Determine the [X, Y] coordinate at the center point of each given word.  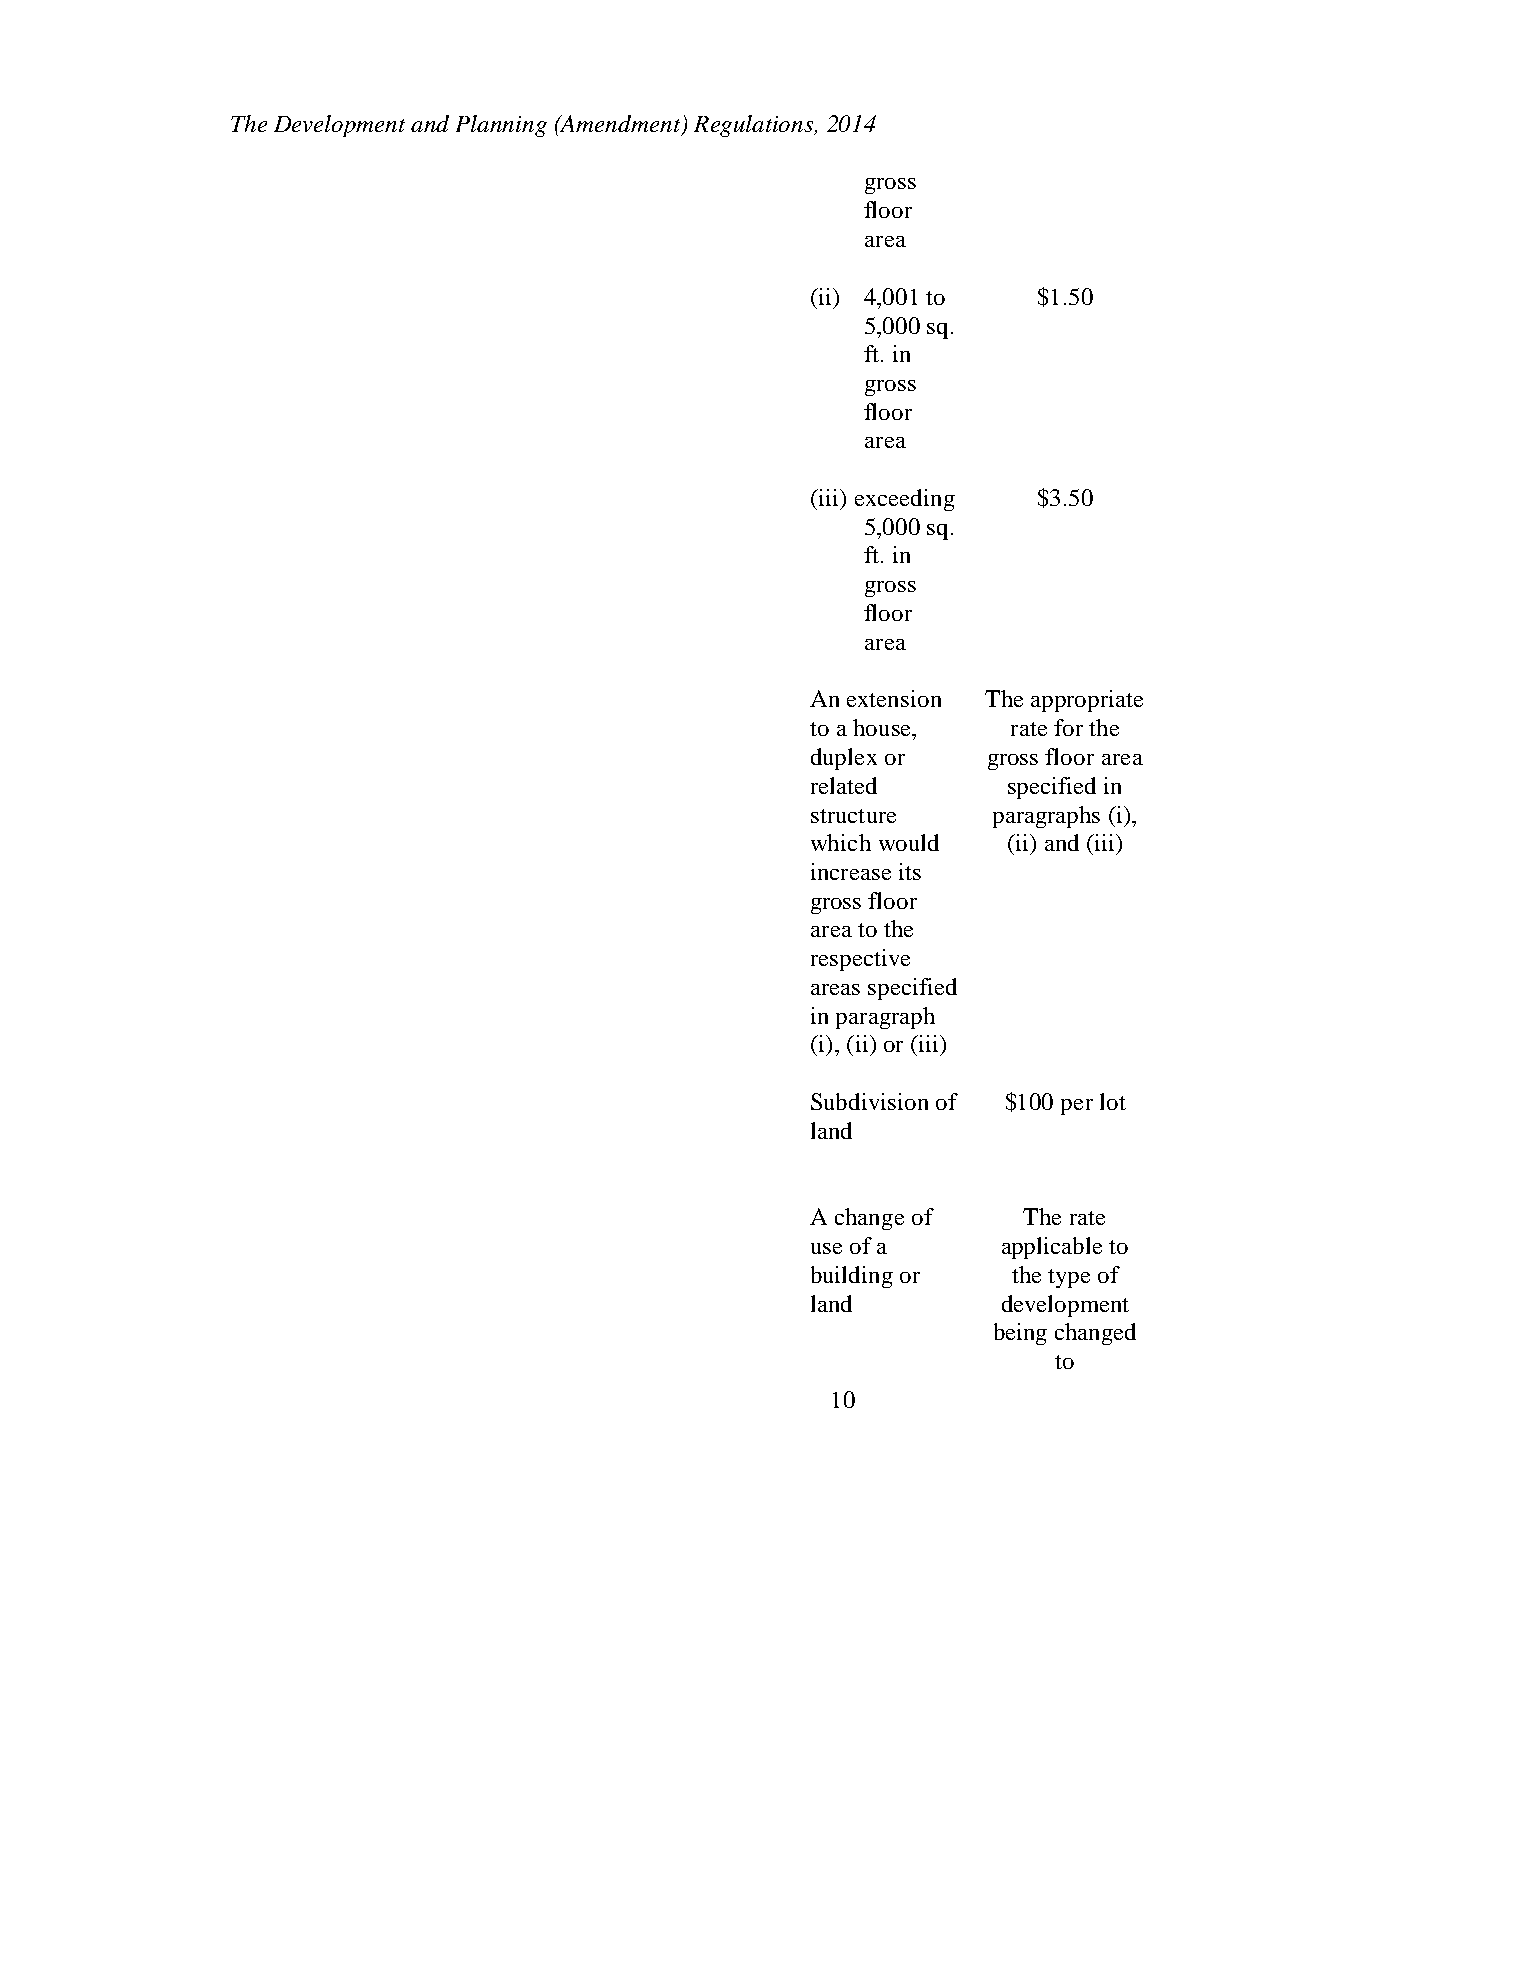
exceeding [905, 500]
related [844, 785]
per [1077, 1107]
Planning [501, 126]
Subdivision [869, 1101]
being [1020, 1334]
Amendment [620, 125]
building [852, 1277]
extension [894, 698]
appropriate [1087, 701]
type [1069, 1278]
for [1068, 727]
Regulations [755, 126]
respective [860, 960]
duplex [844, 759]
